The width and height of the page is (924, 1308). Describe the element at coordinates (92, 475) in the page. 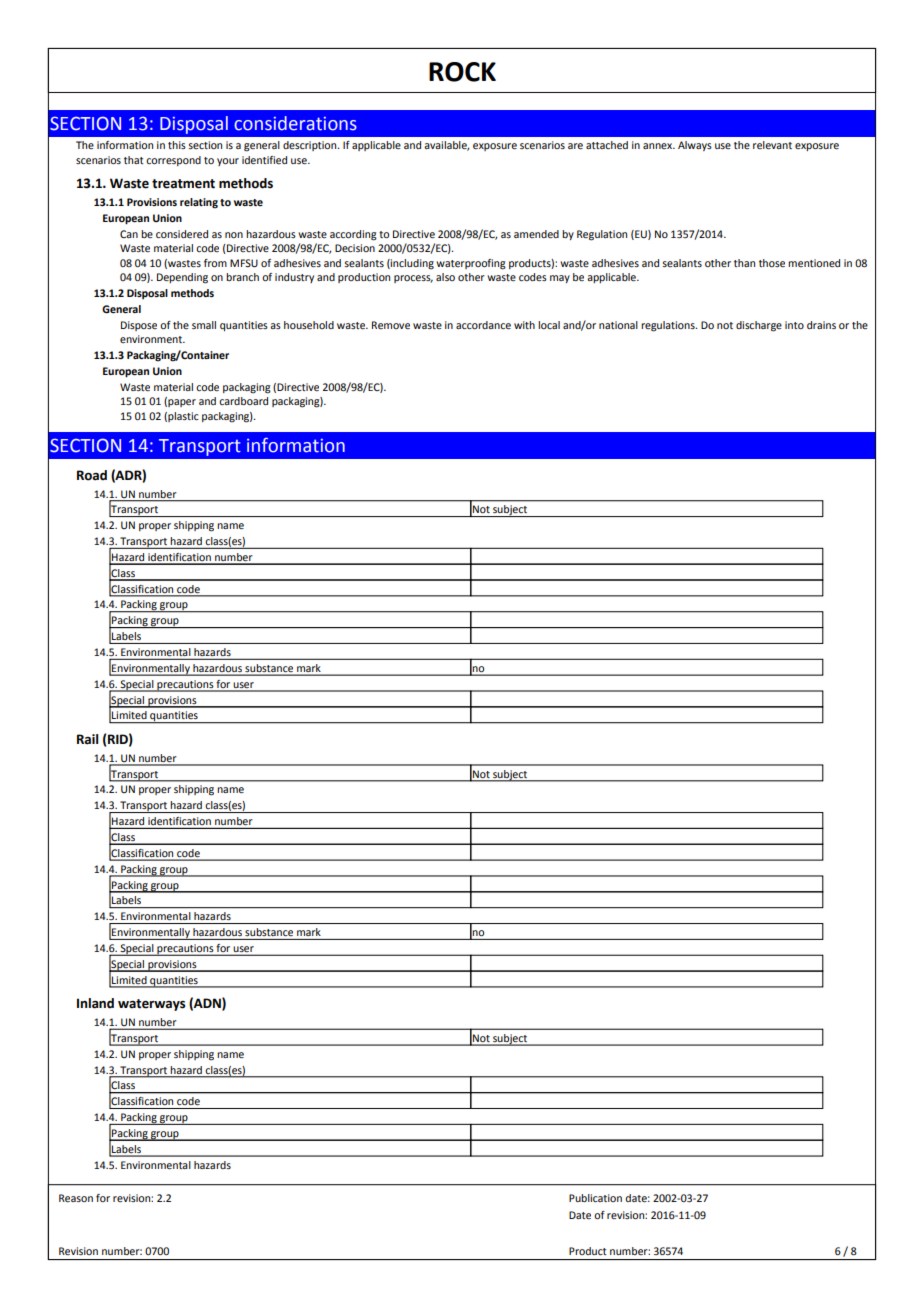

I see `Road` at that location.
